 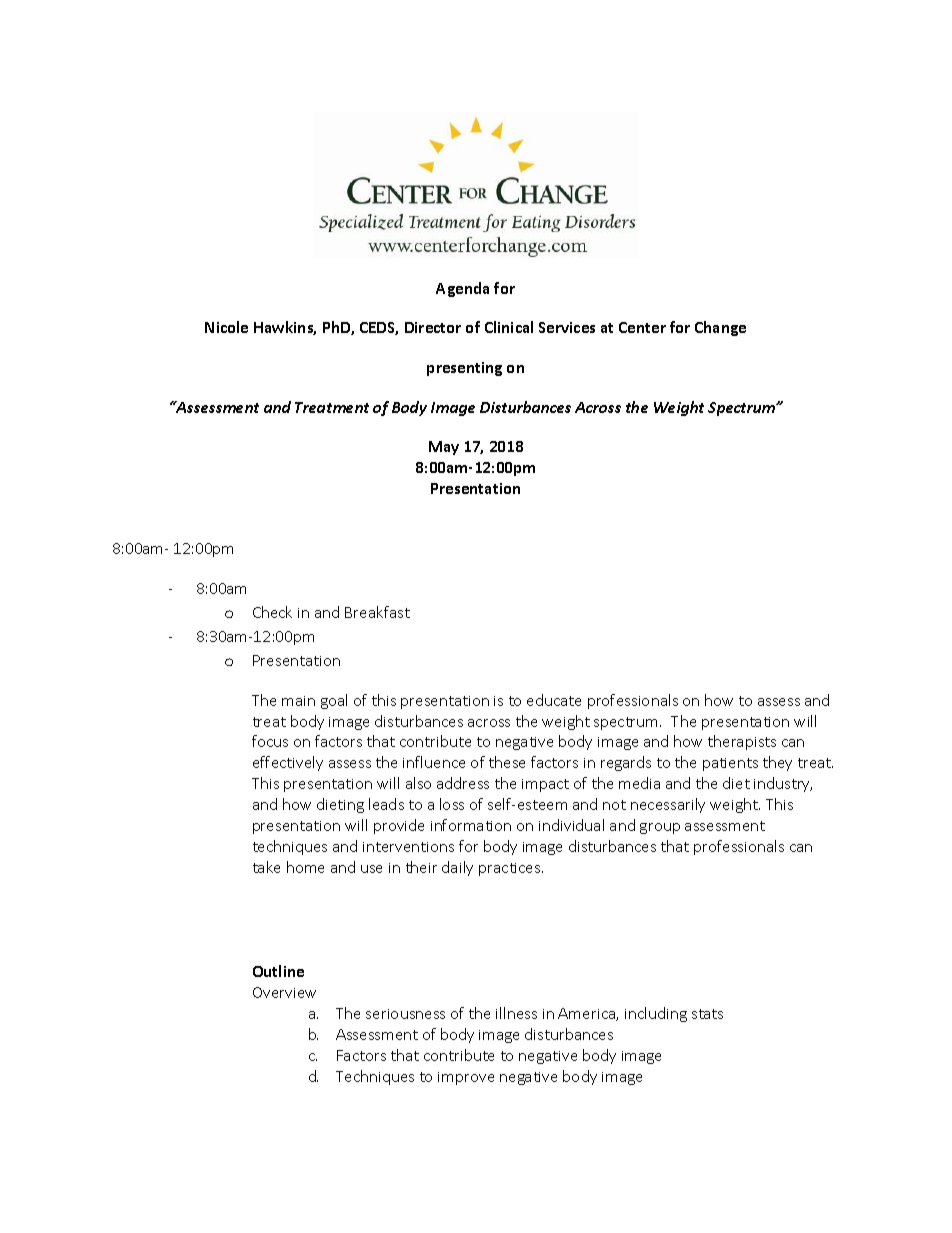 What do you see at coordinates (720, 328) in the image?
I see `Change` at bounding box center [720, 328].
